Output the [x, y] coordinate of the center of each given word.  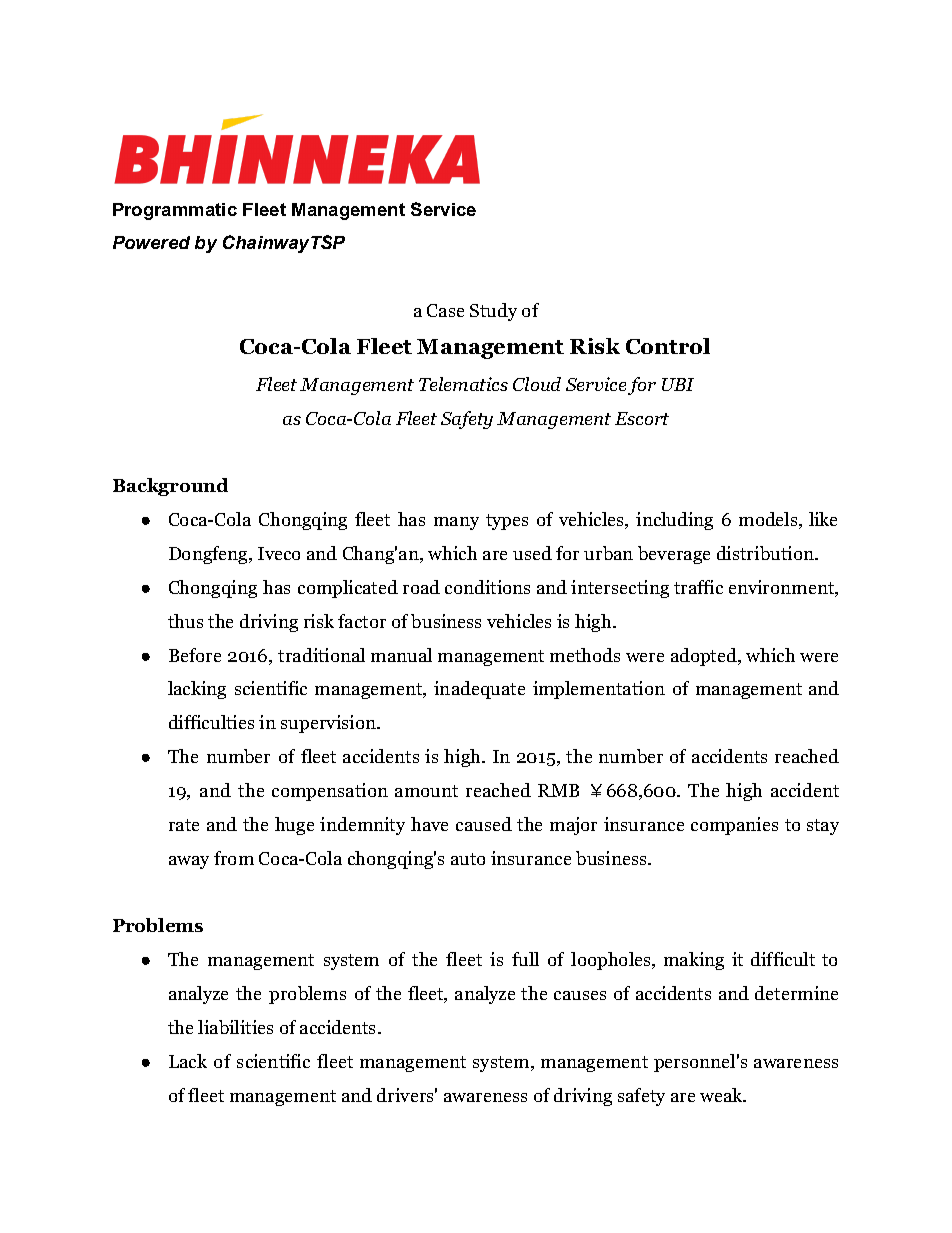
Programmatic [175, 211]
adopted [705, 657]
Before [195, 655]
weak [722, 1095]
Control [668, 346]
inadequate [479, 690]
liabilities [235, 1027]
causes [580, 995]
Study [493, 312]
